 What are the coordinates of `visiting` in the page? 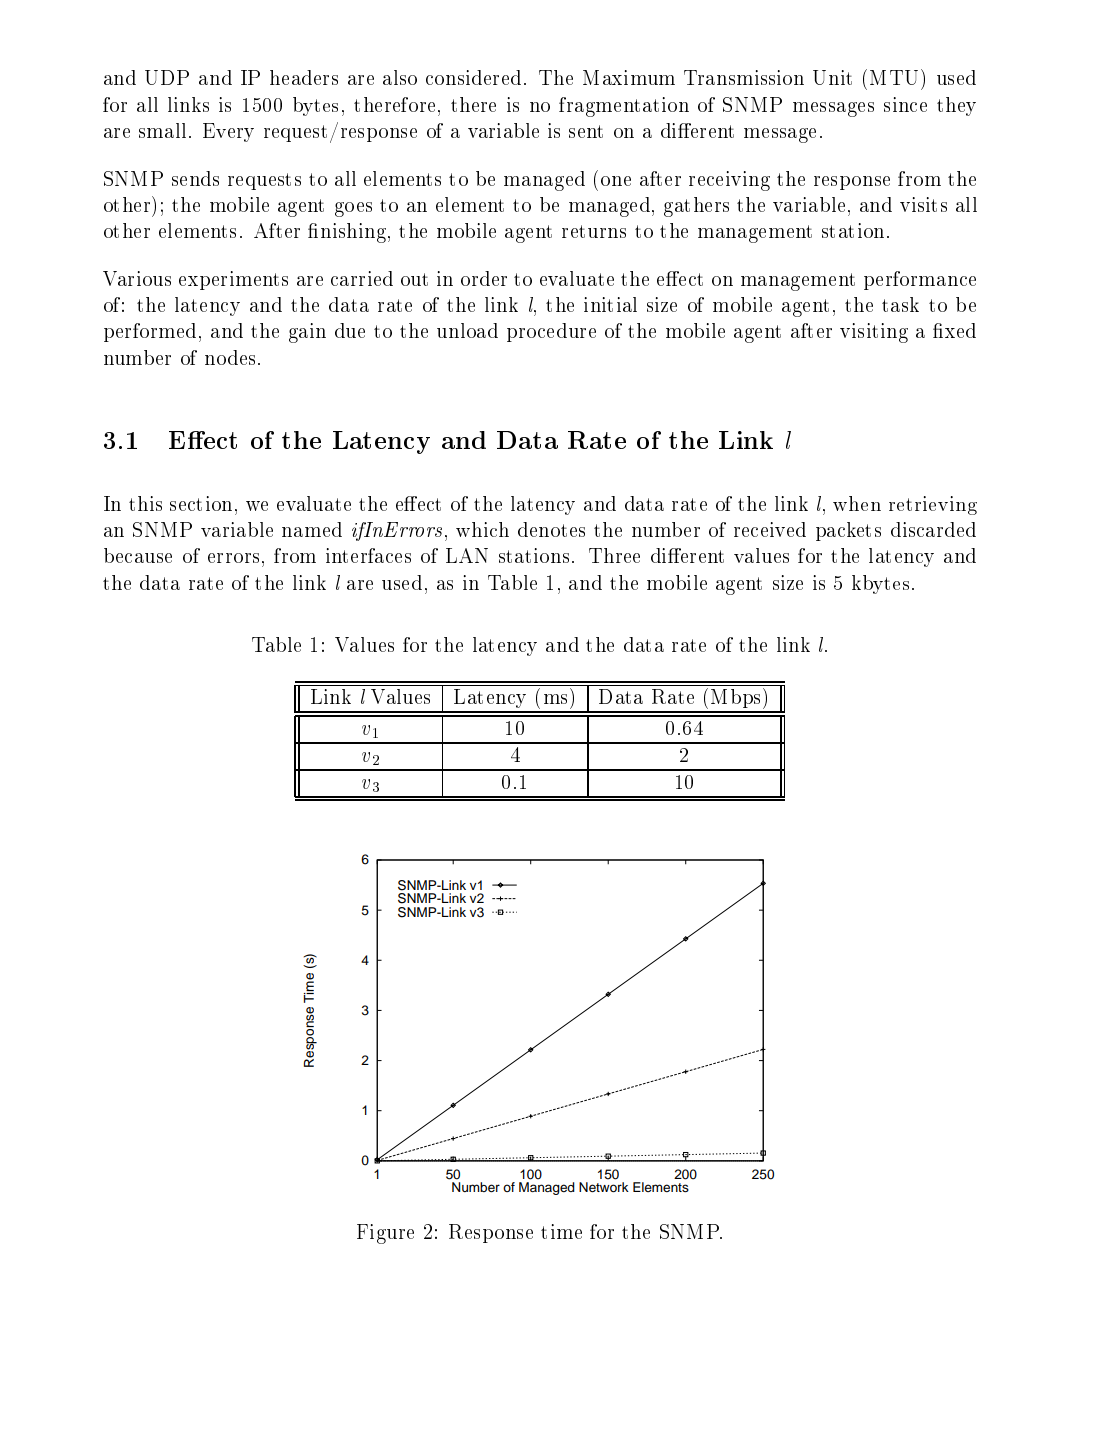 It's located at (874, 333).
